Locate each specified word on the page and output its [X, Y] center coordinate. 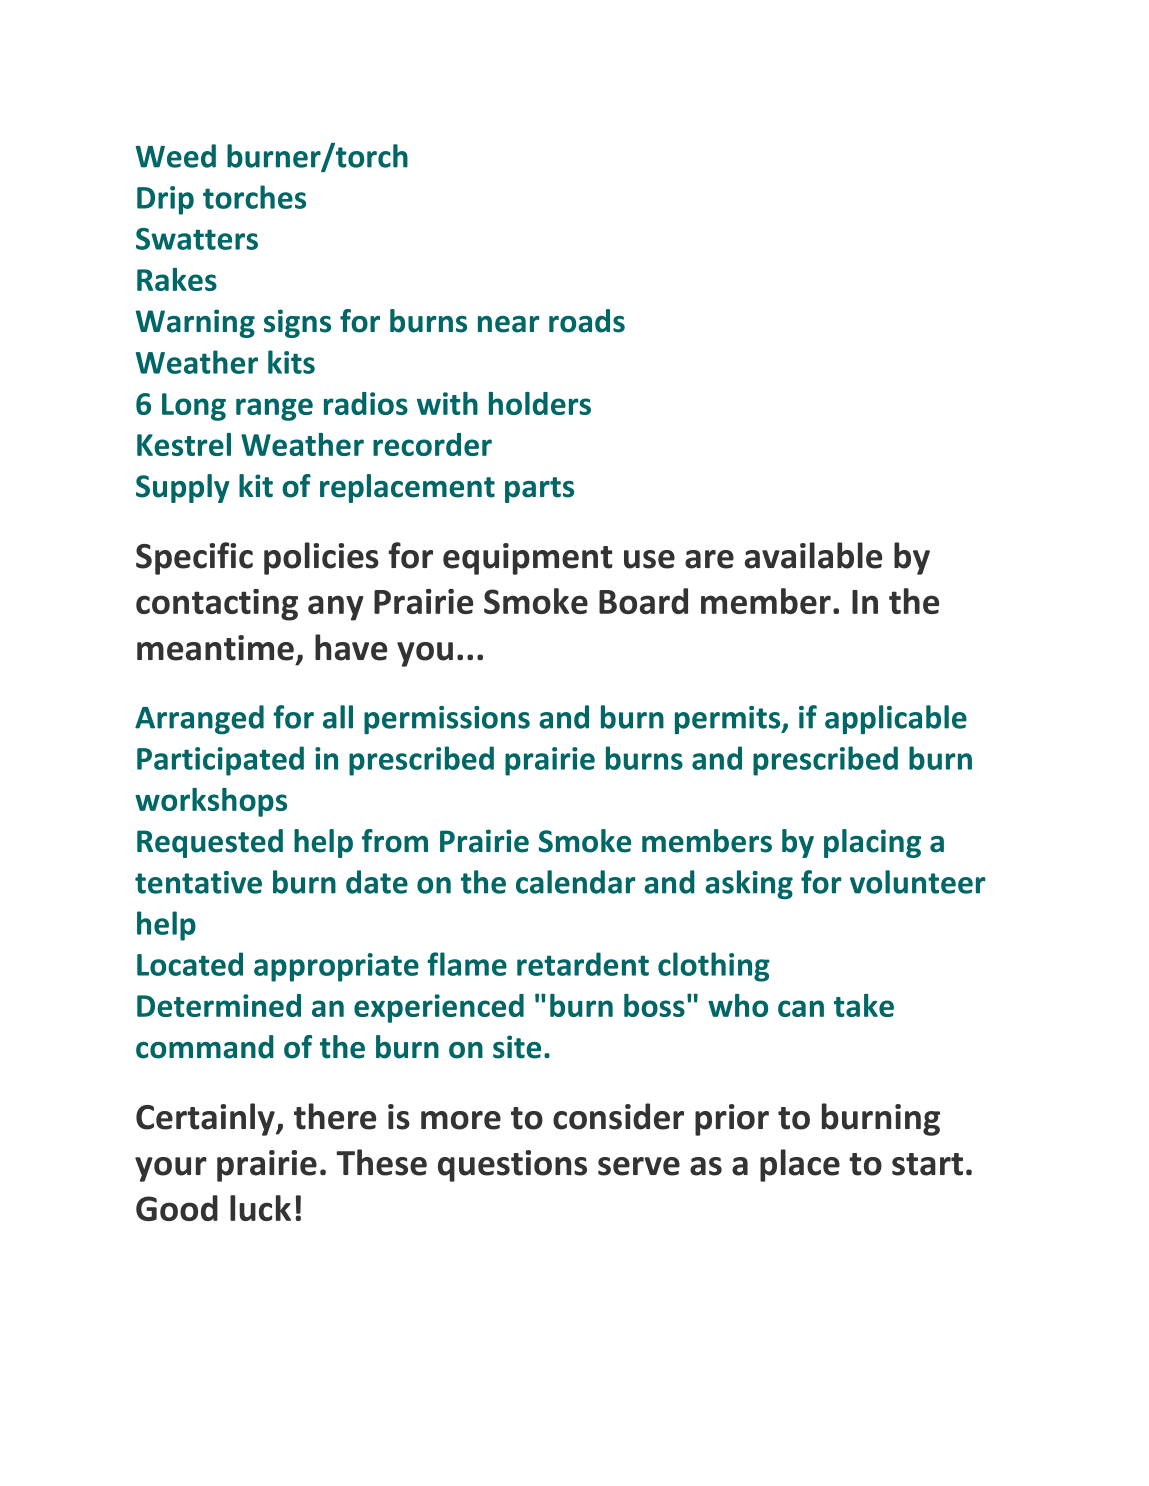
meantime [215, 648]
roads [587, 321]
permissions [447, 720]
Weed [176, 156]
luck [260, 1208]
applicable [896, 719]
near [509, 324]
